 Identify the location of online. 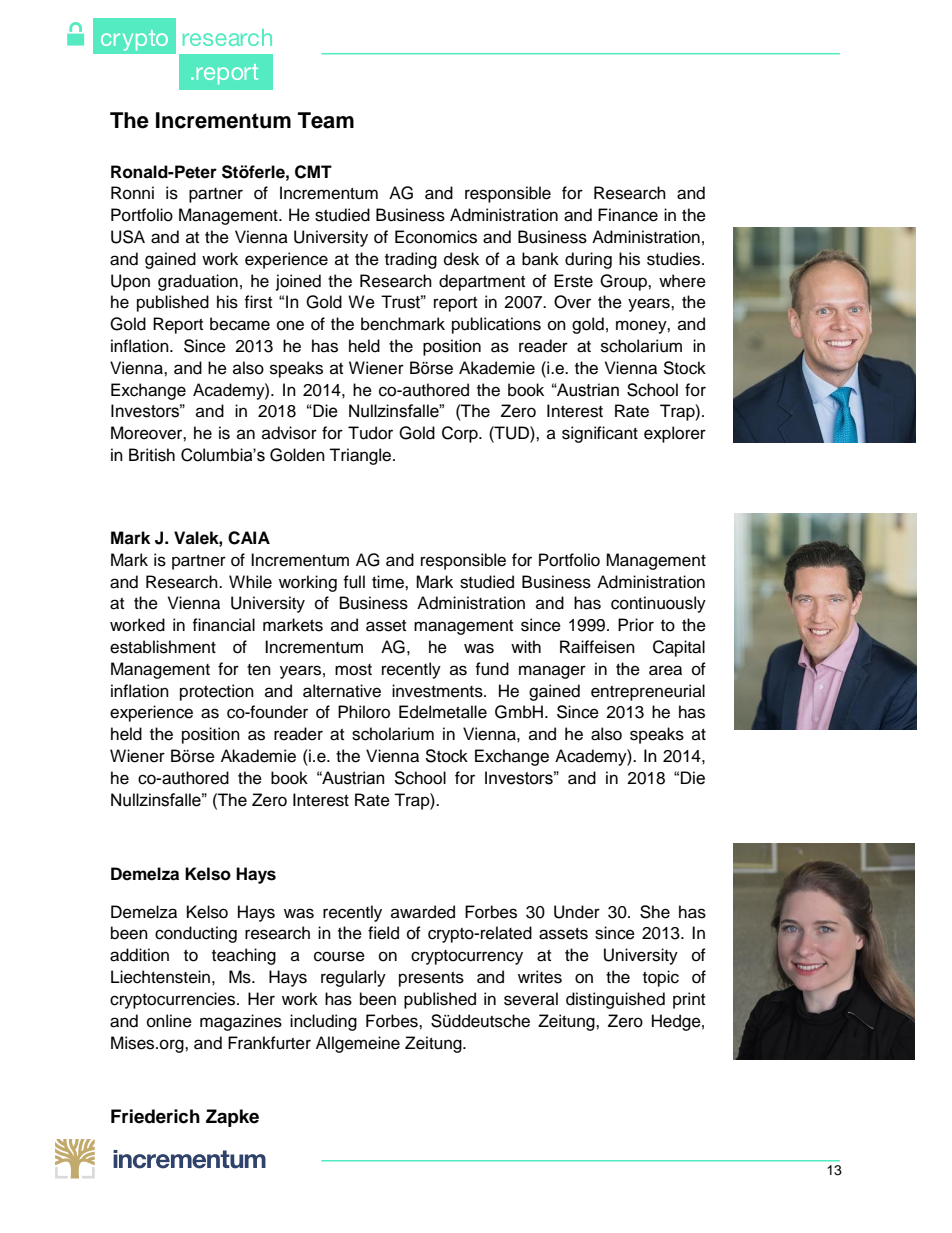
(169, 1021).
